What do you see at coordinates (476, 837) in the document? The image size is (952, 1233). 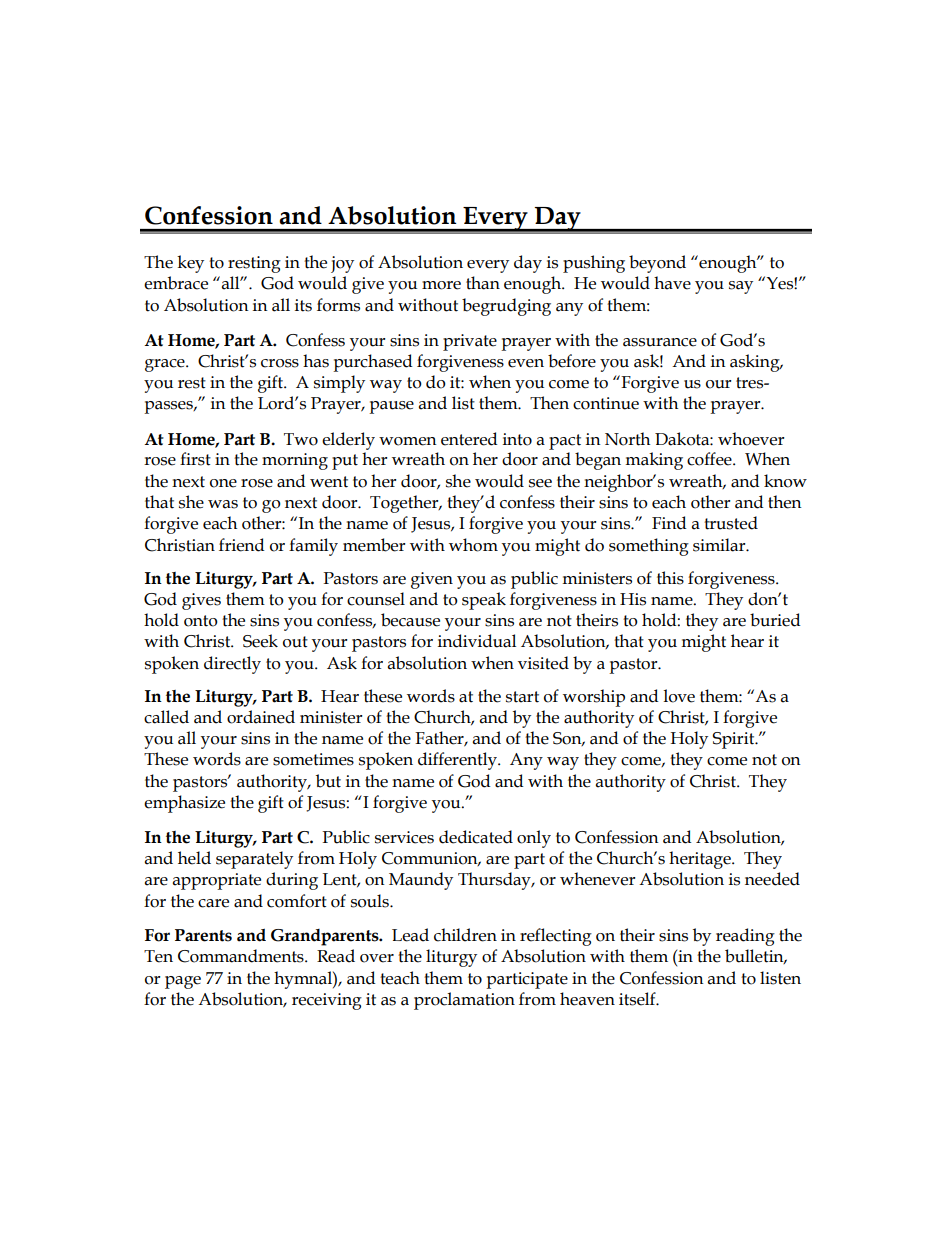 I see `dedicated` at bounding box center [476, 837].
